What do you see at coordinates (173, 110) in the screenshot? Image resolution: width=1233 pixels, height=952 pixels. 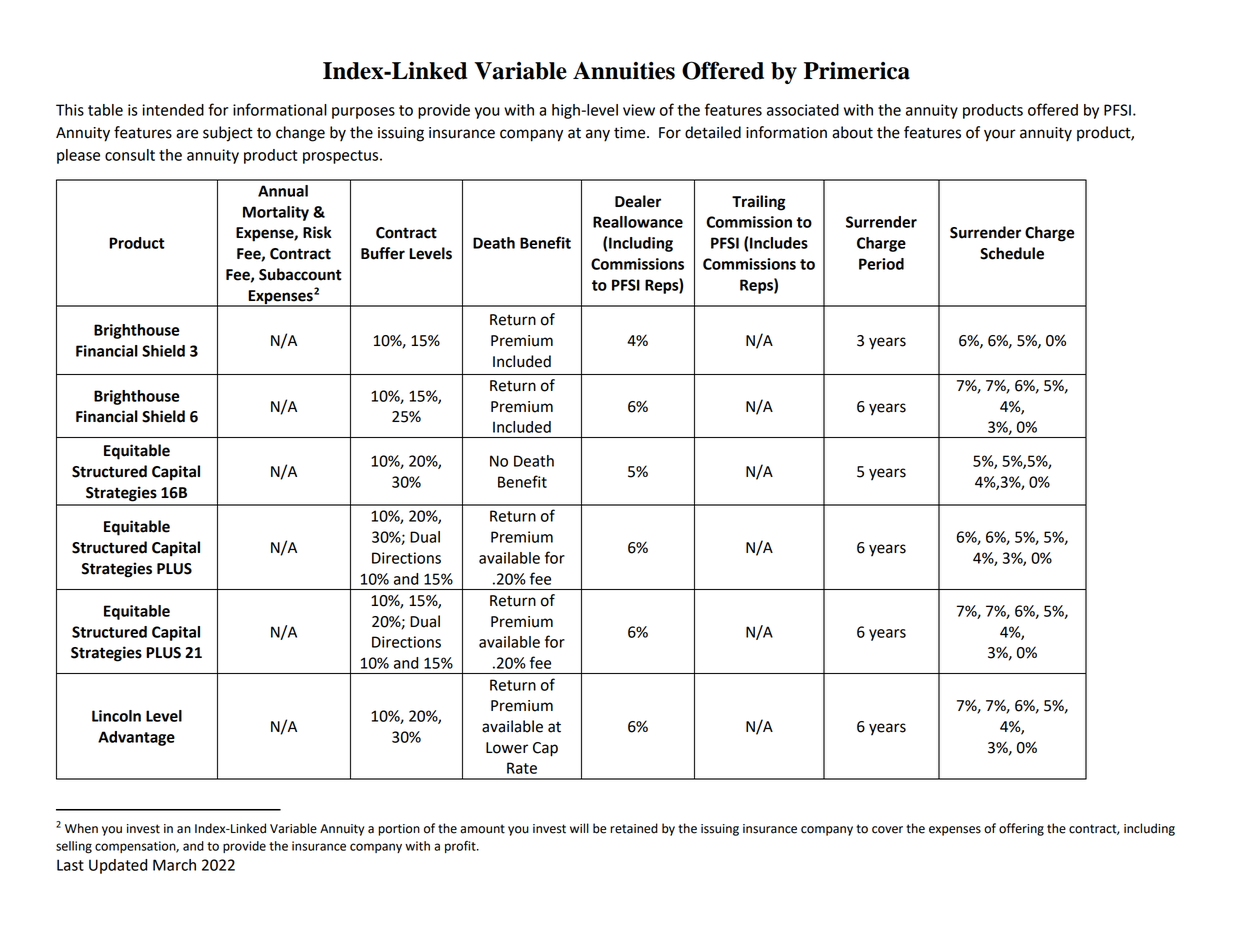 I see `intended` at bounding box center [173, 110].
